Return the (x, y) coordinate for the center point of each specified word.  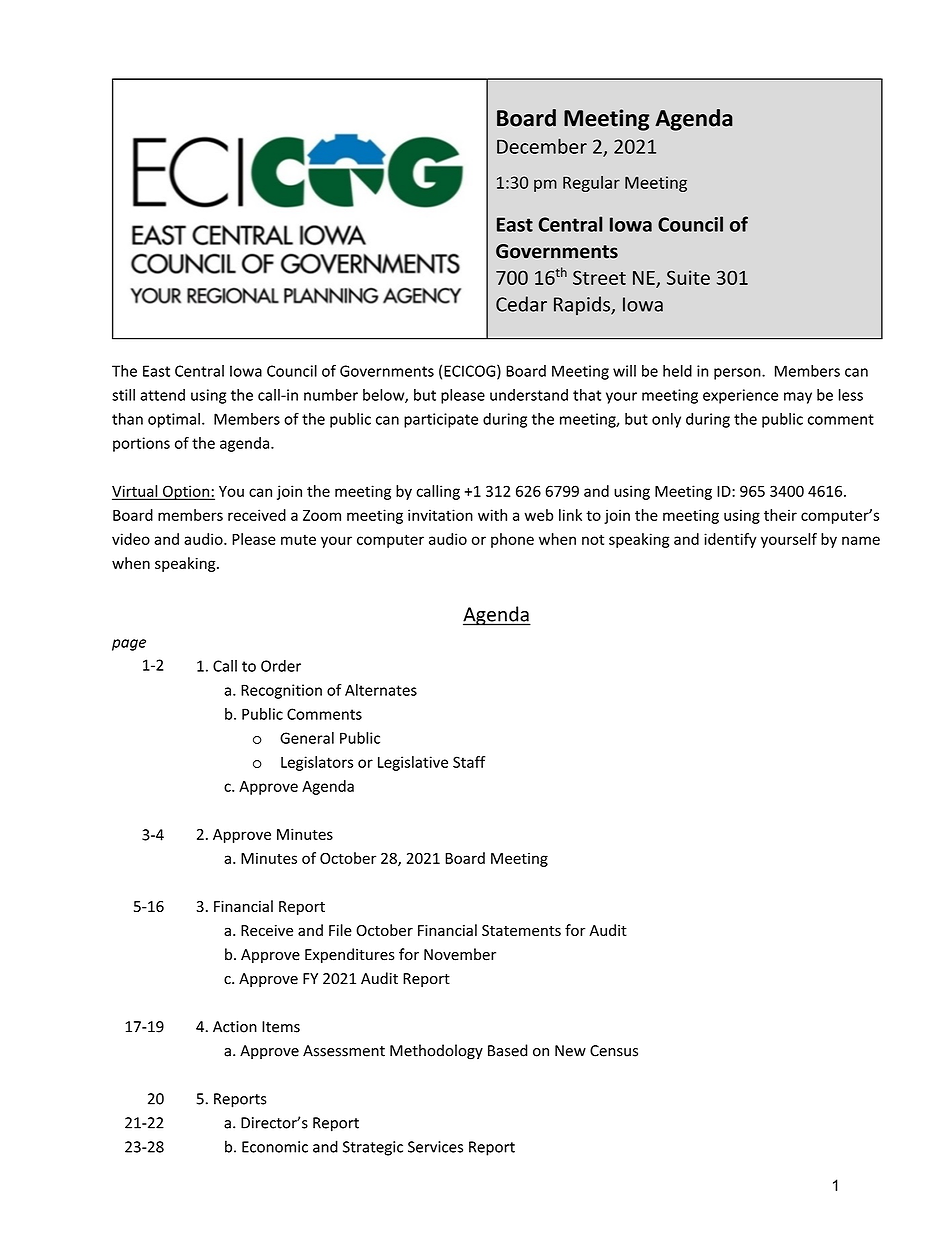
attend (162, 395)
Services (435, 1147)
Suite (688, 277)
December (542, 146)
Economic (275, 1147)
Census (614, 1051)
